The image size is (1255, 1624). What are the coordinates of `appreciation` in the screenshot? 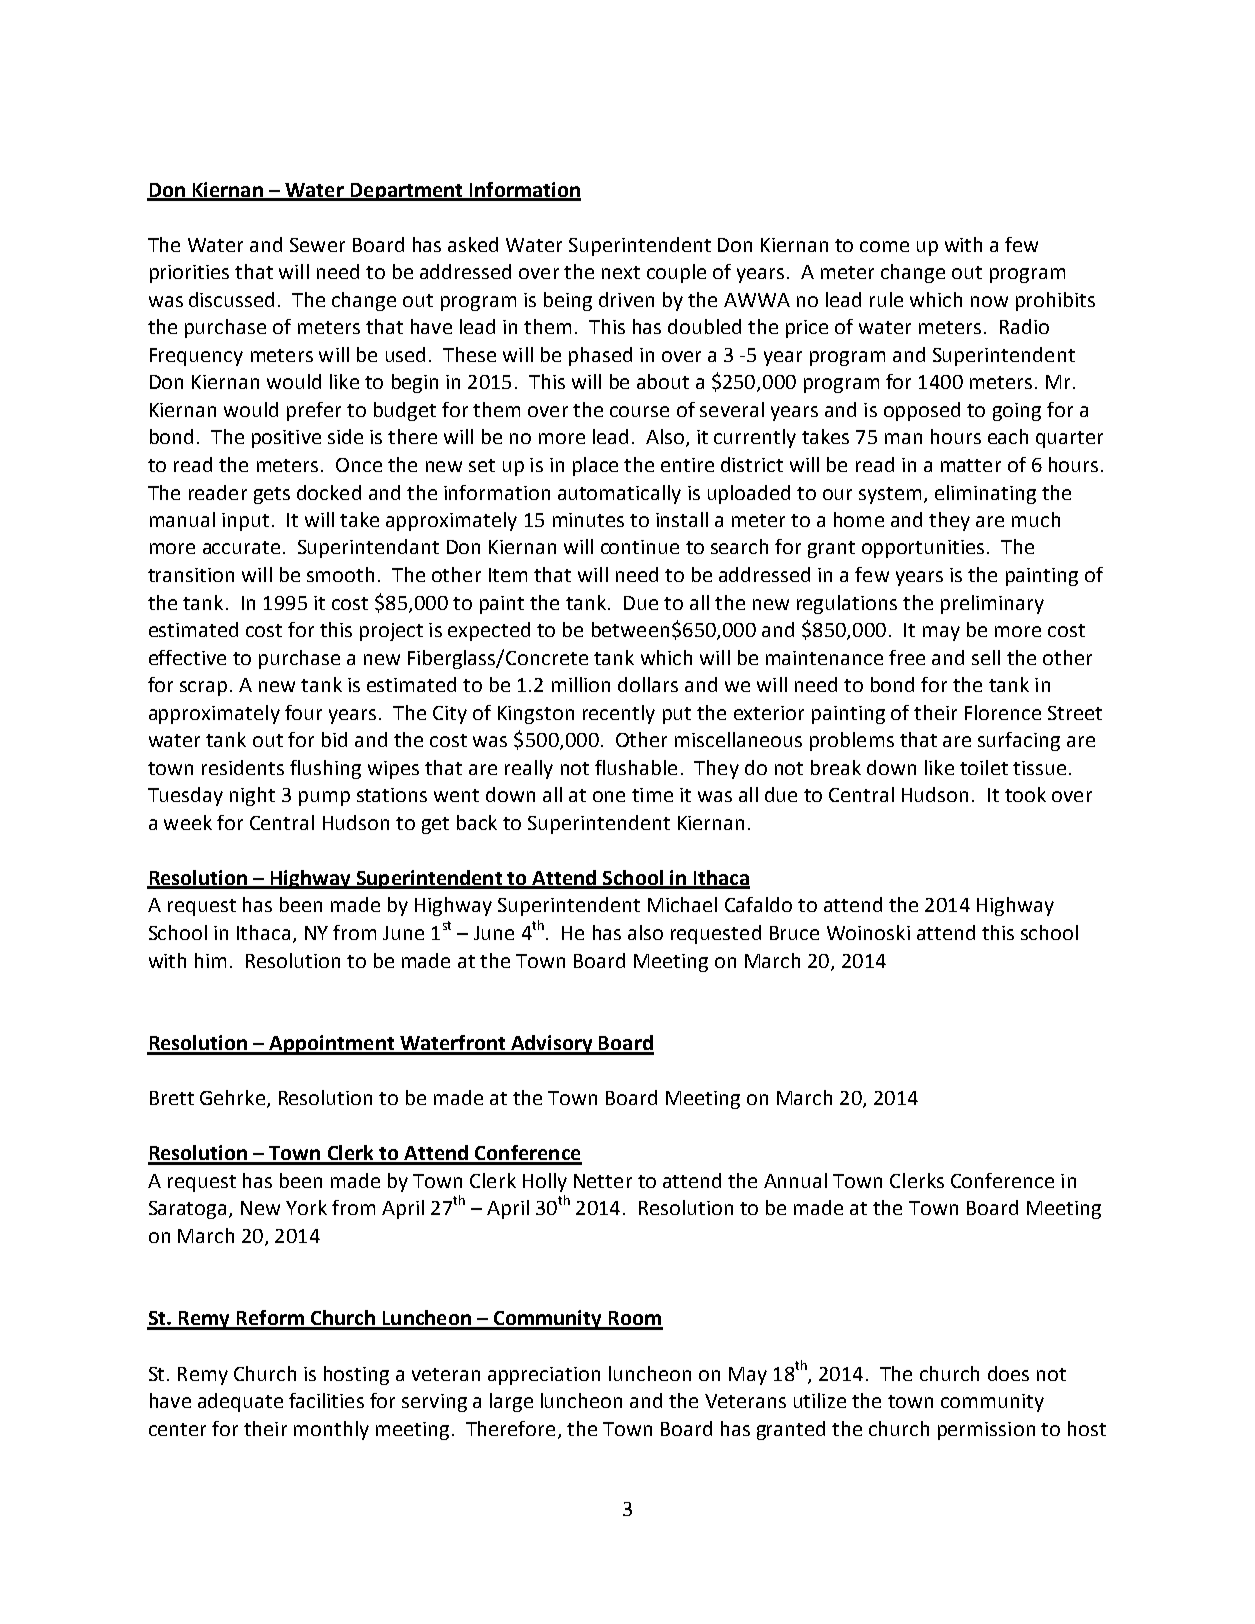 It's located at (544, 1376).
